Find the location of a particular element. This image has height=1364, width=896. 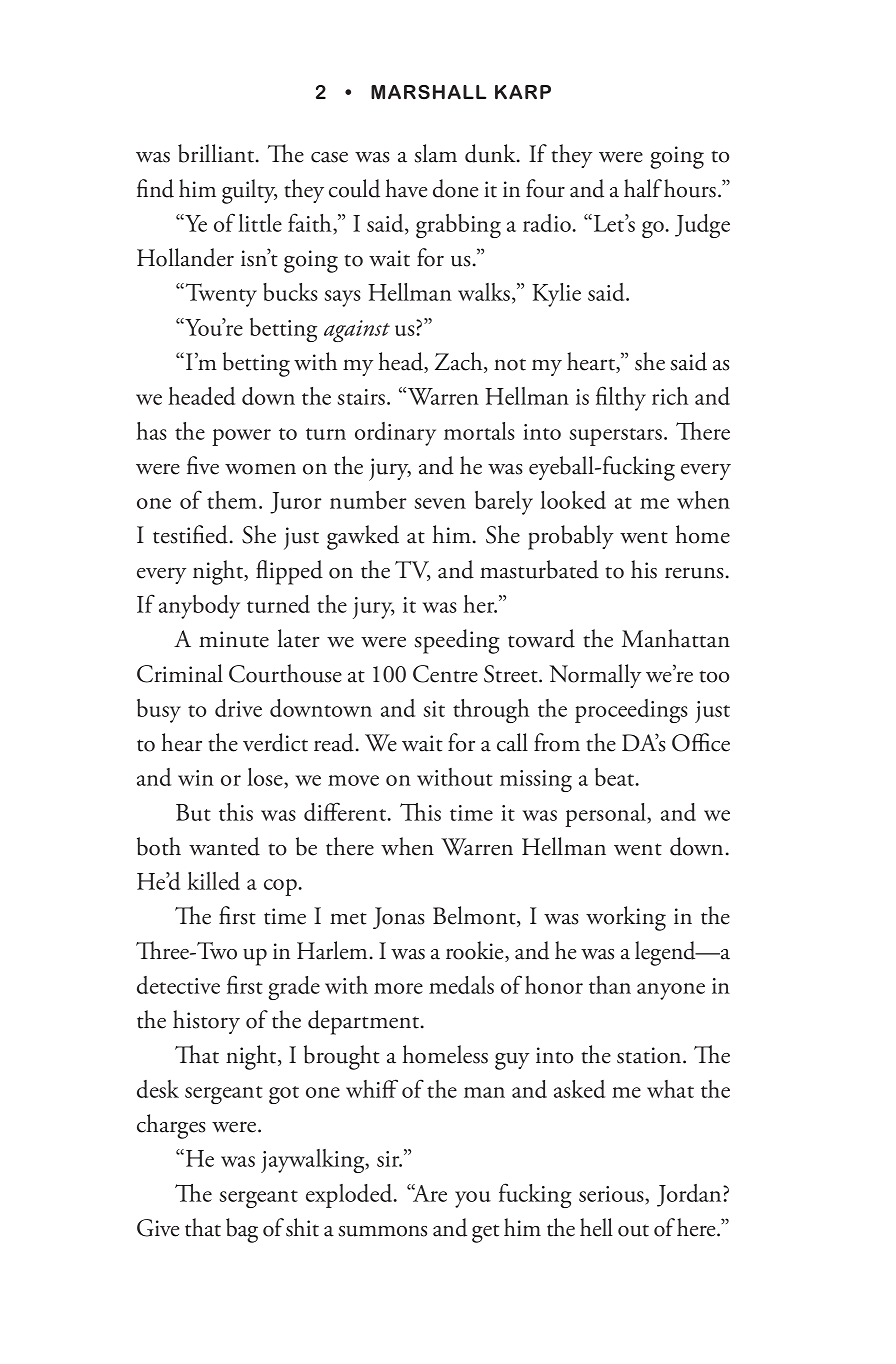

Centre is located at coordinates (445, 674).
